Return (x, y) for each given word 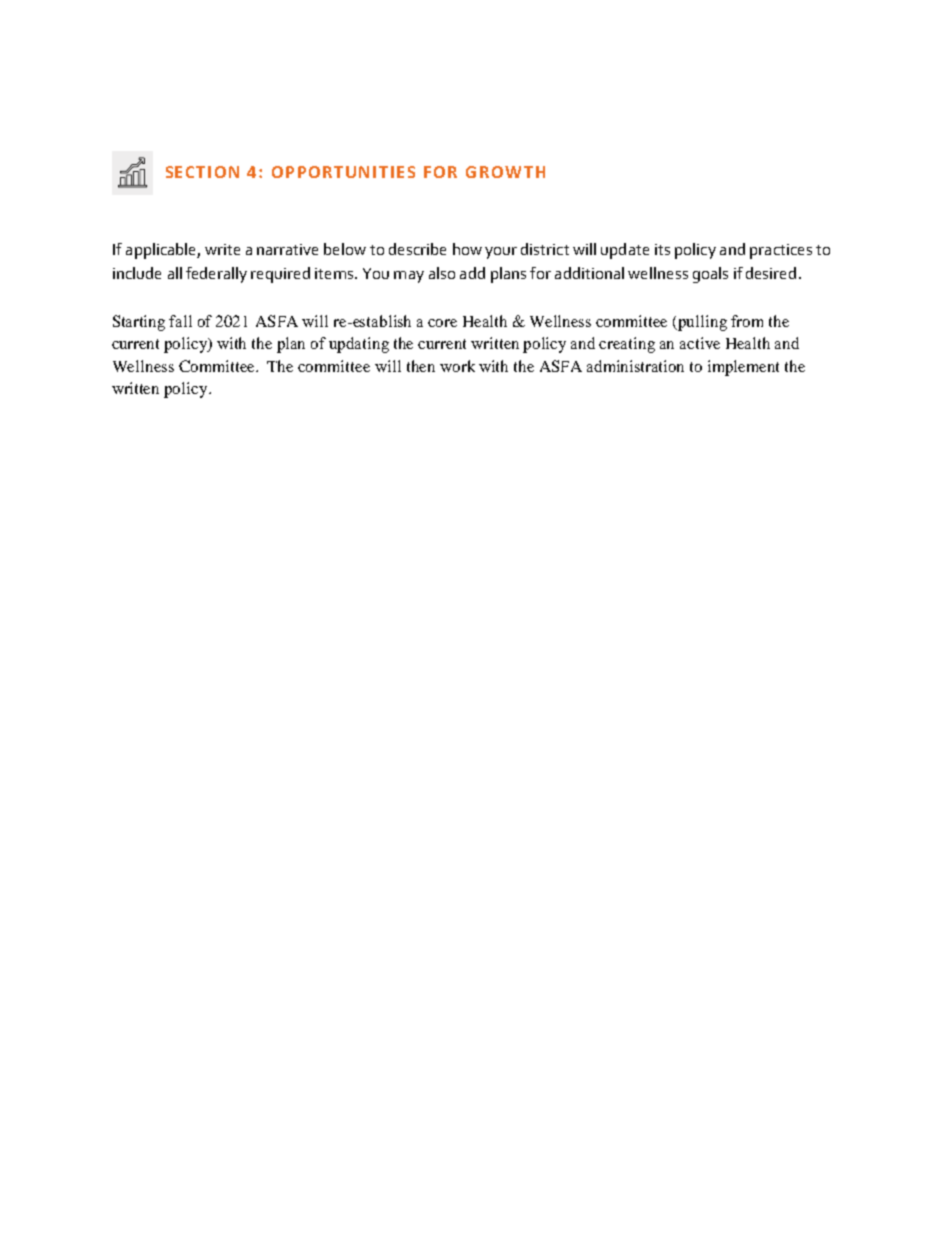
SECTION (202, 172)
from (747, 321)
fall (180, 321)
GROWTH (505, 172)
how (467, 249)
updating (359, 345)
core (442, 323)
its (662, 249)
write (222, 249)
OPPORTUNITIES (343, 172)
